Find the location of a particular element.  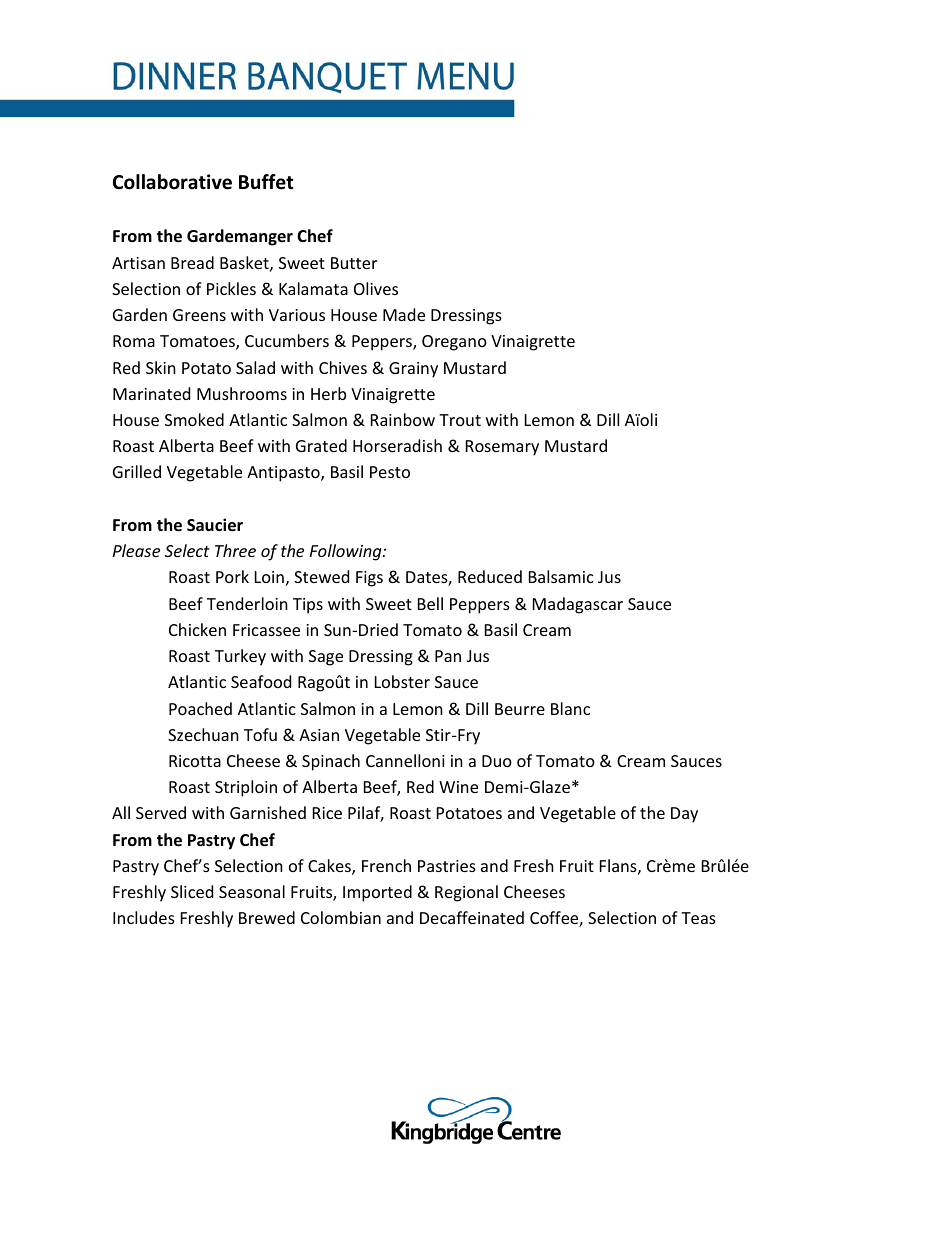

Balsamic is located at coordinates (561, 576).
